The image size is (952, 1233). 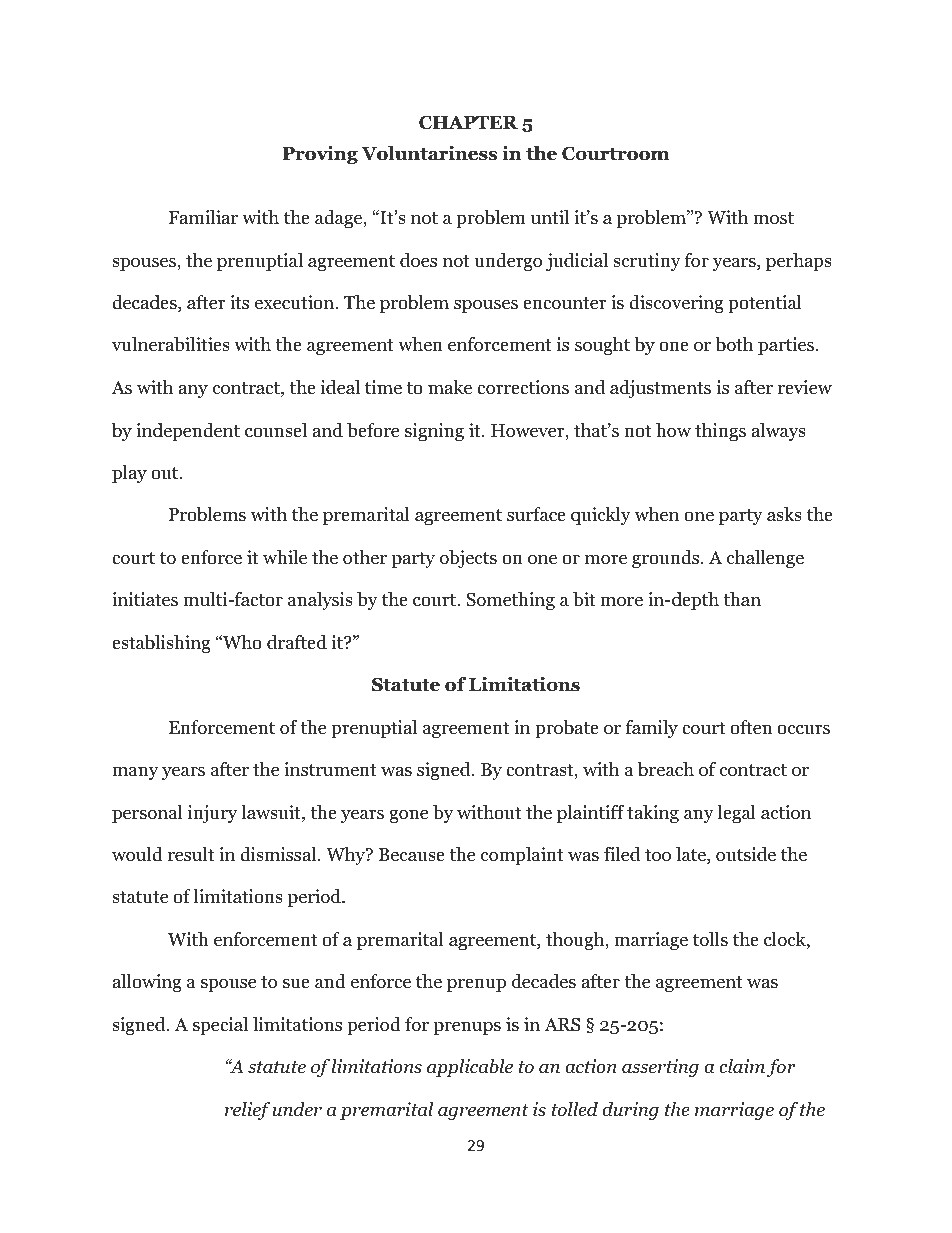 What do you see at coordinates (203, 217) in the image?
I see `Familiar` at bounding box center [203, 217].
